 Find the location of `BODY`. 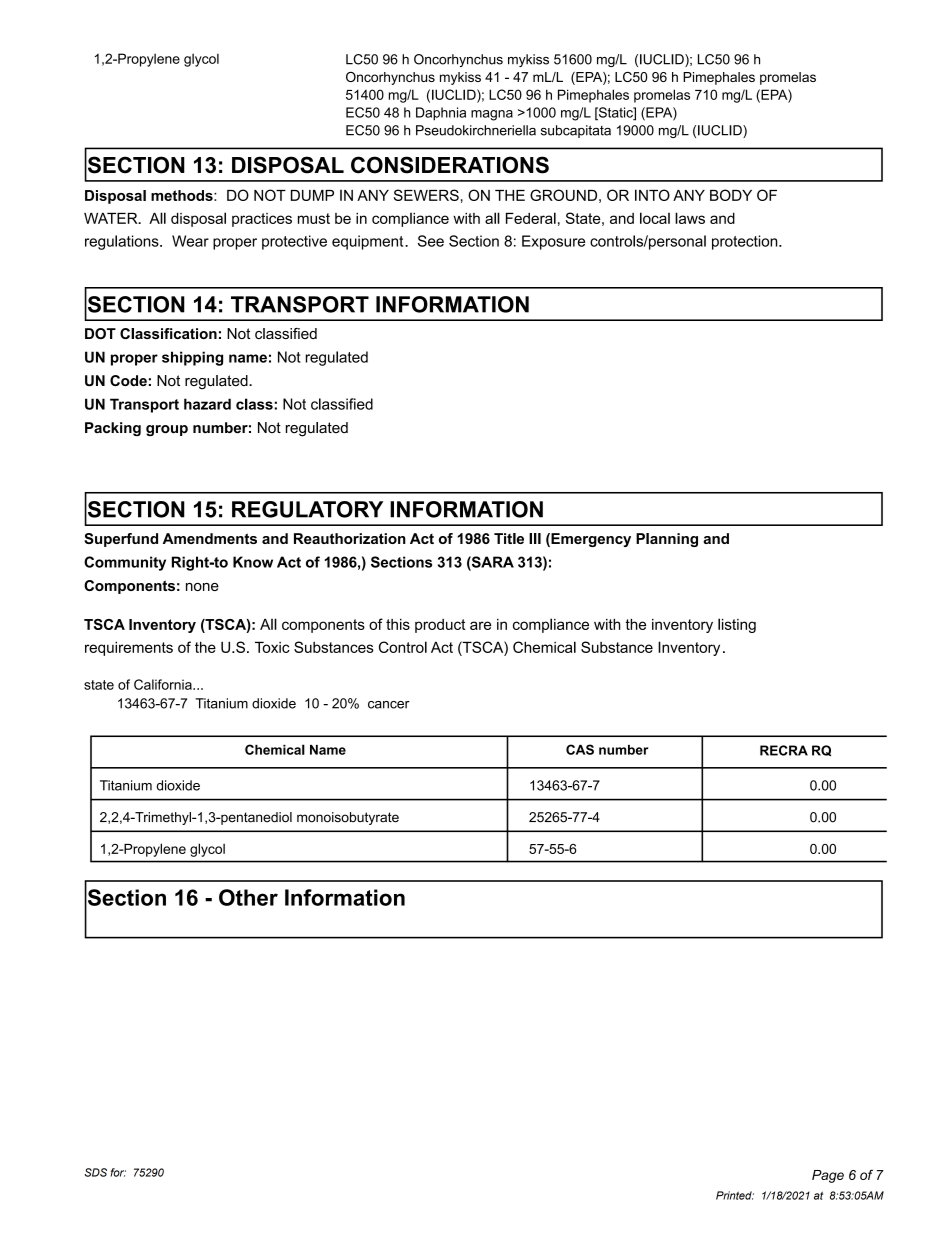

BODY is located at coordinates (731, 195).
